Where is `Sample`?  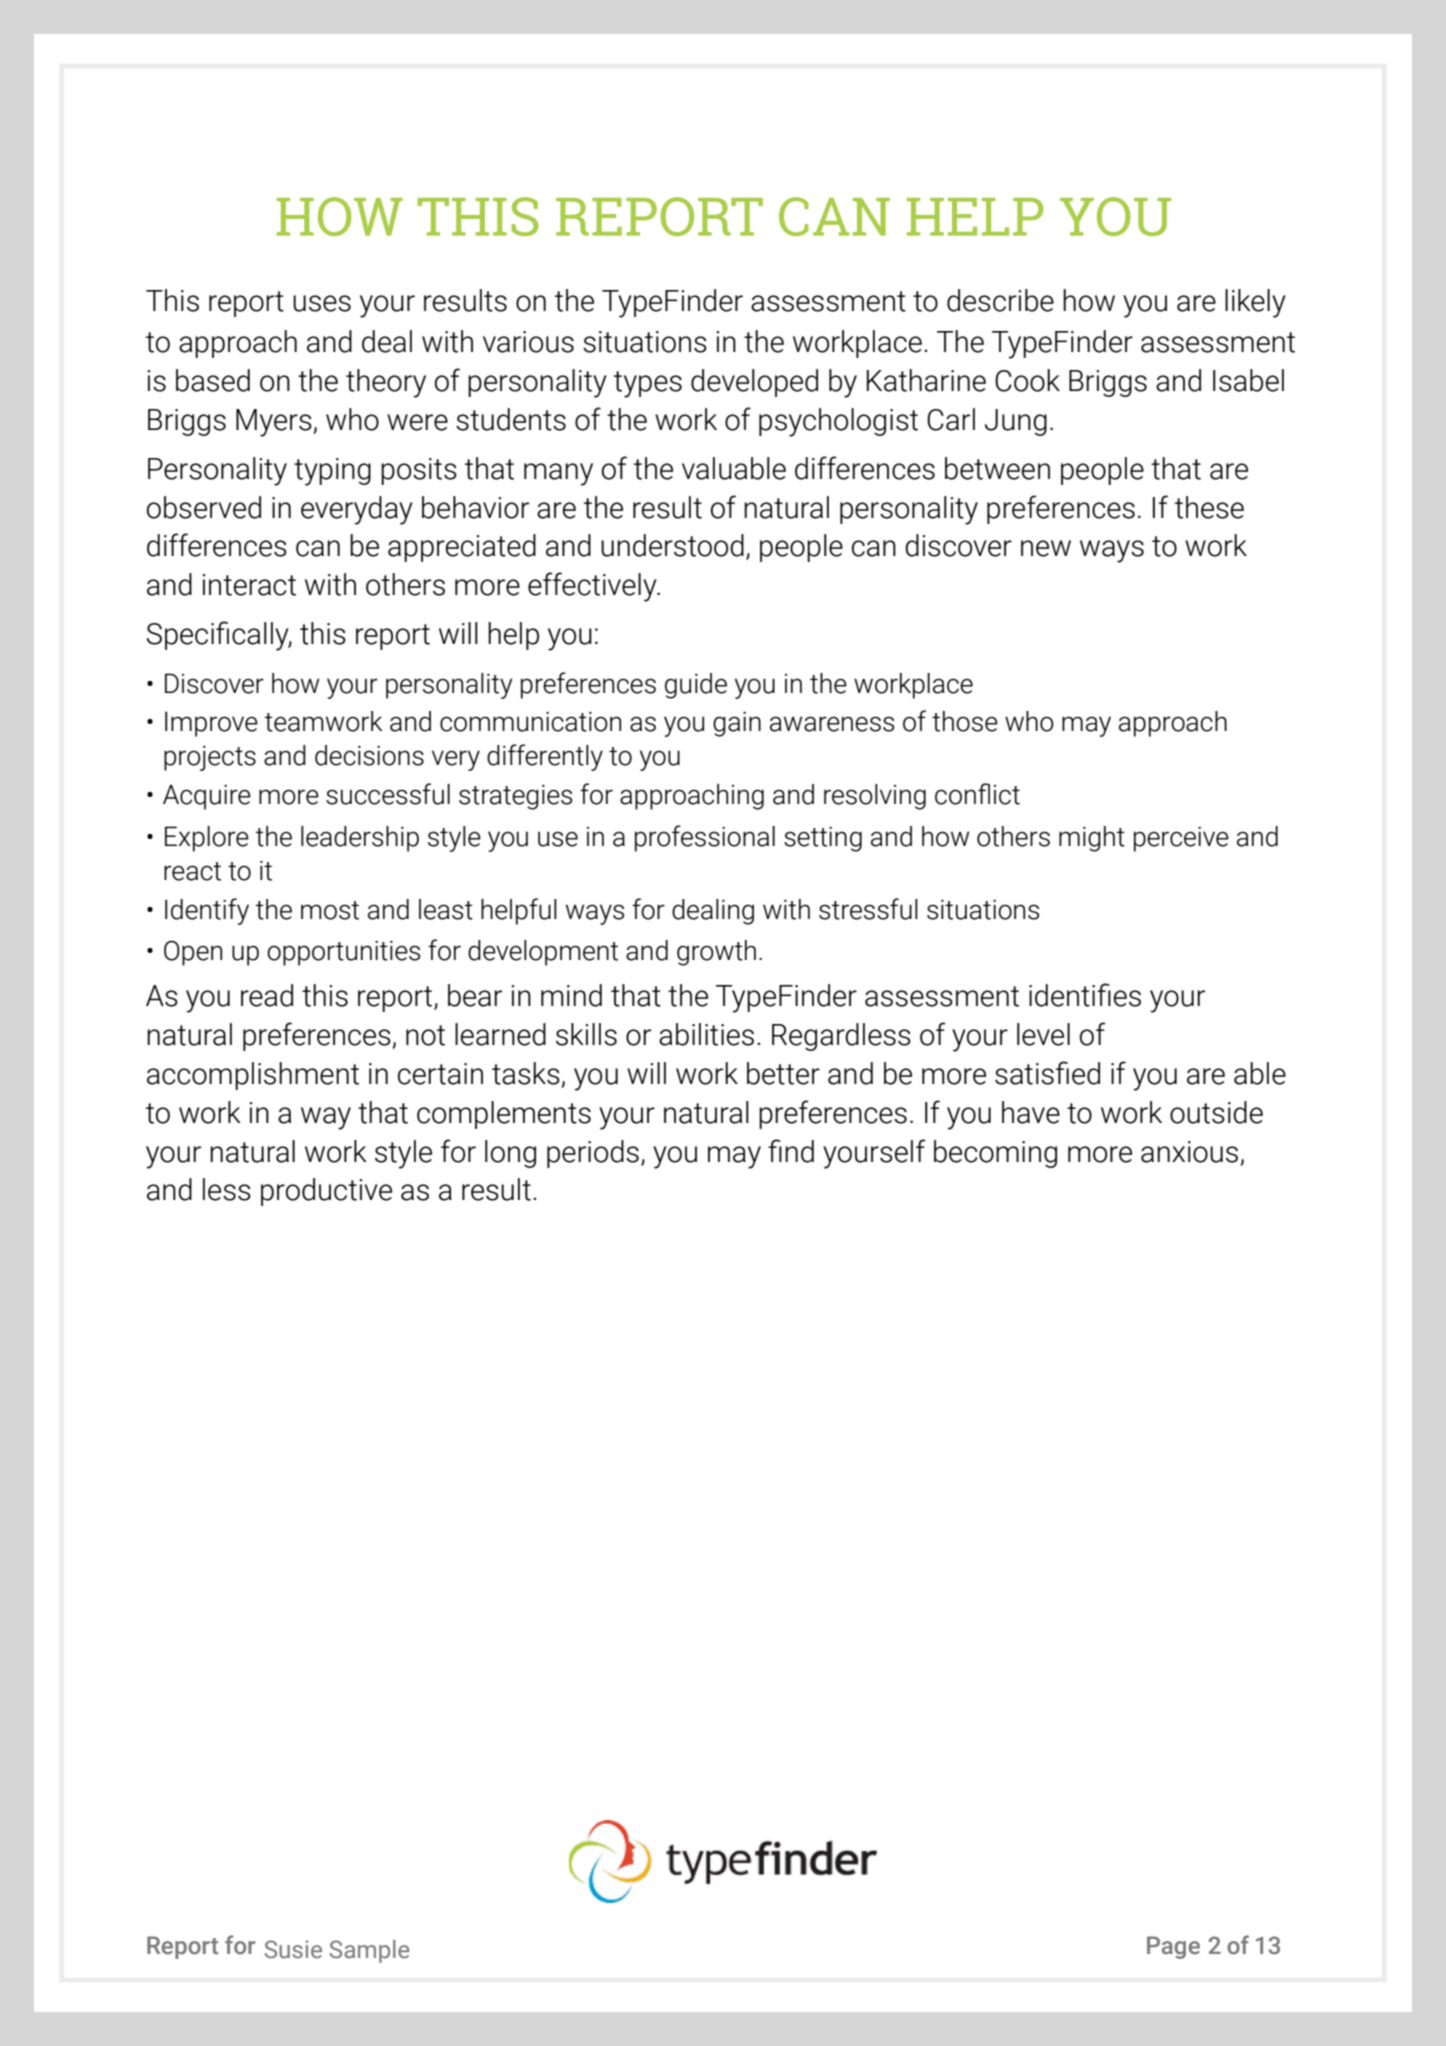 Sample is located at coordinates (370, 1951).
